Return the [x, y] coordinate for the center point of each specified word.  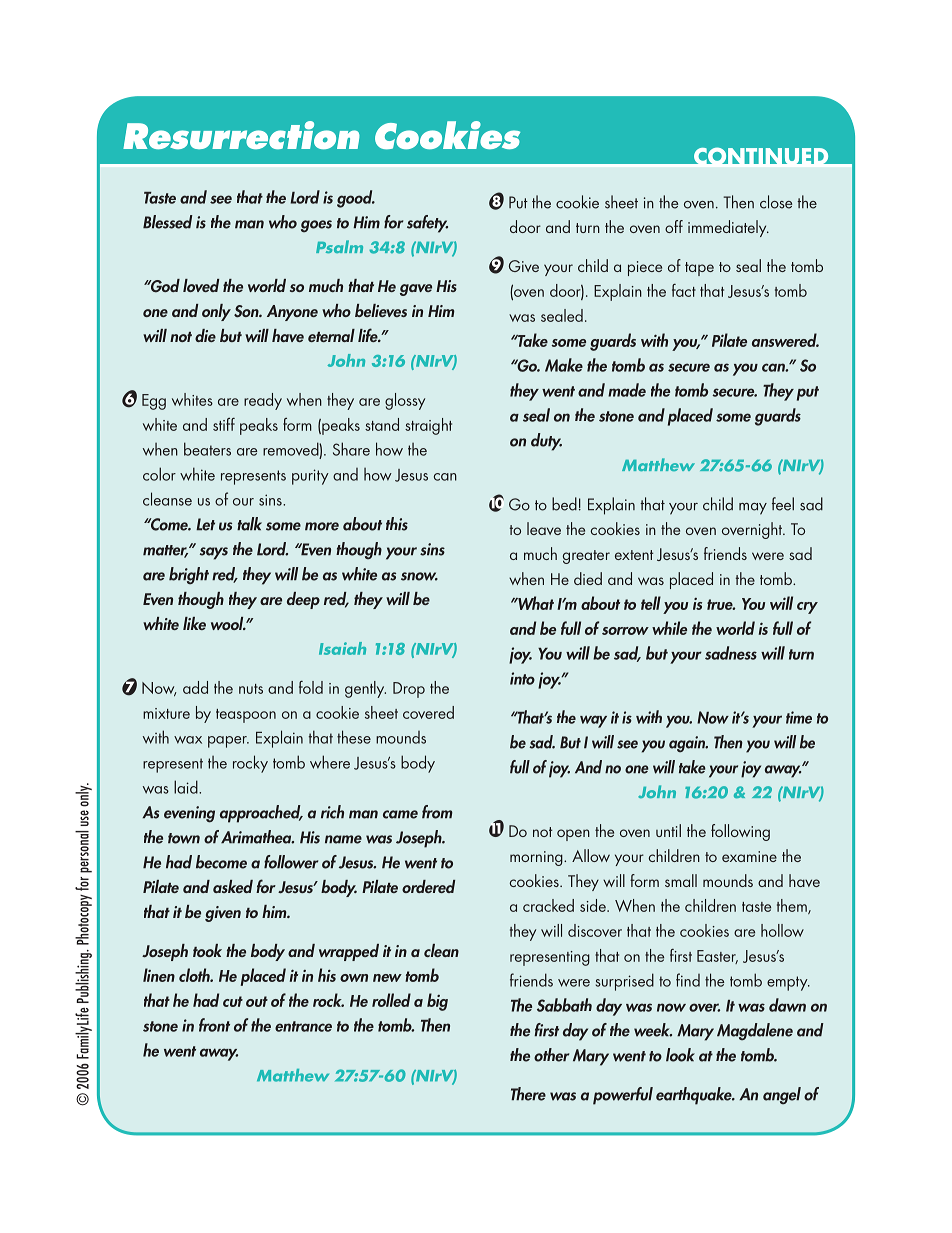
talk [249, 524]
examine [749, 856]
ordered [428, 886]
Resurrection [241, 135]
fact [684, 290]
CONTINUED [761, 157]
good [356, 199]
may [753, 509]
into [522, 678]
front [214, 1025]
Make [564, 365]
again [688, 744]
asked [233, 886]
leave [544, 528]
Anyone [292, 313]
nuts [251, 689]
